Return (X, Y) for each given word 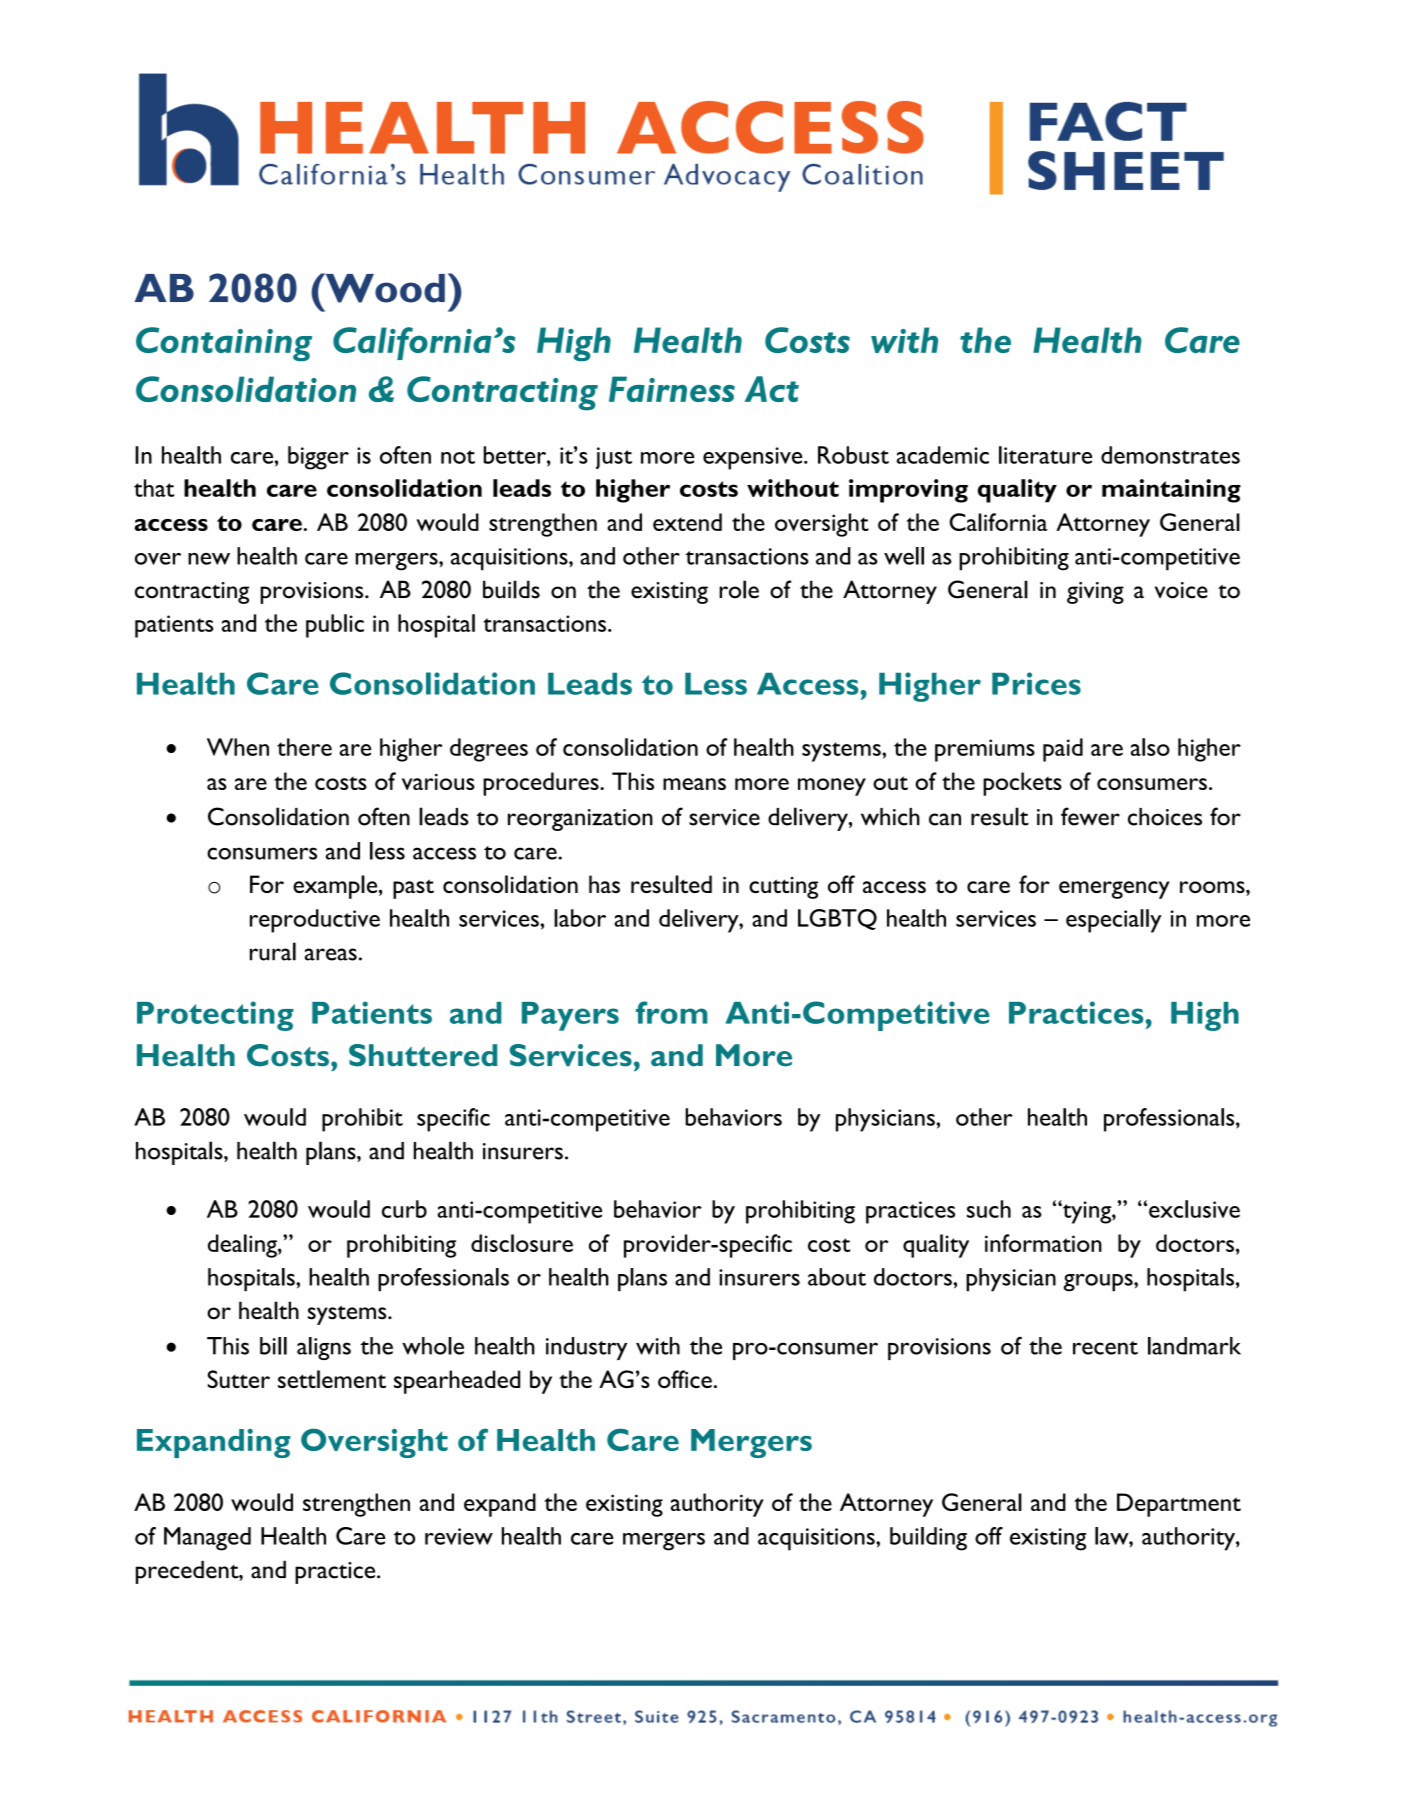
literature (1045, 455)
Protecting (215, 1016)
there (304, 747)
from (672, 1012)
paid (1063, 750)
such (989, 1209)
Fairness (672, 389)
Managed (207, 1539)
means (694, 784)
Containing (224, 344)
